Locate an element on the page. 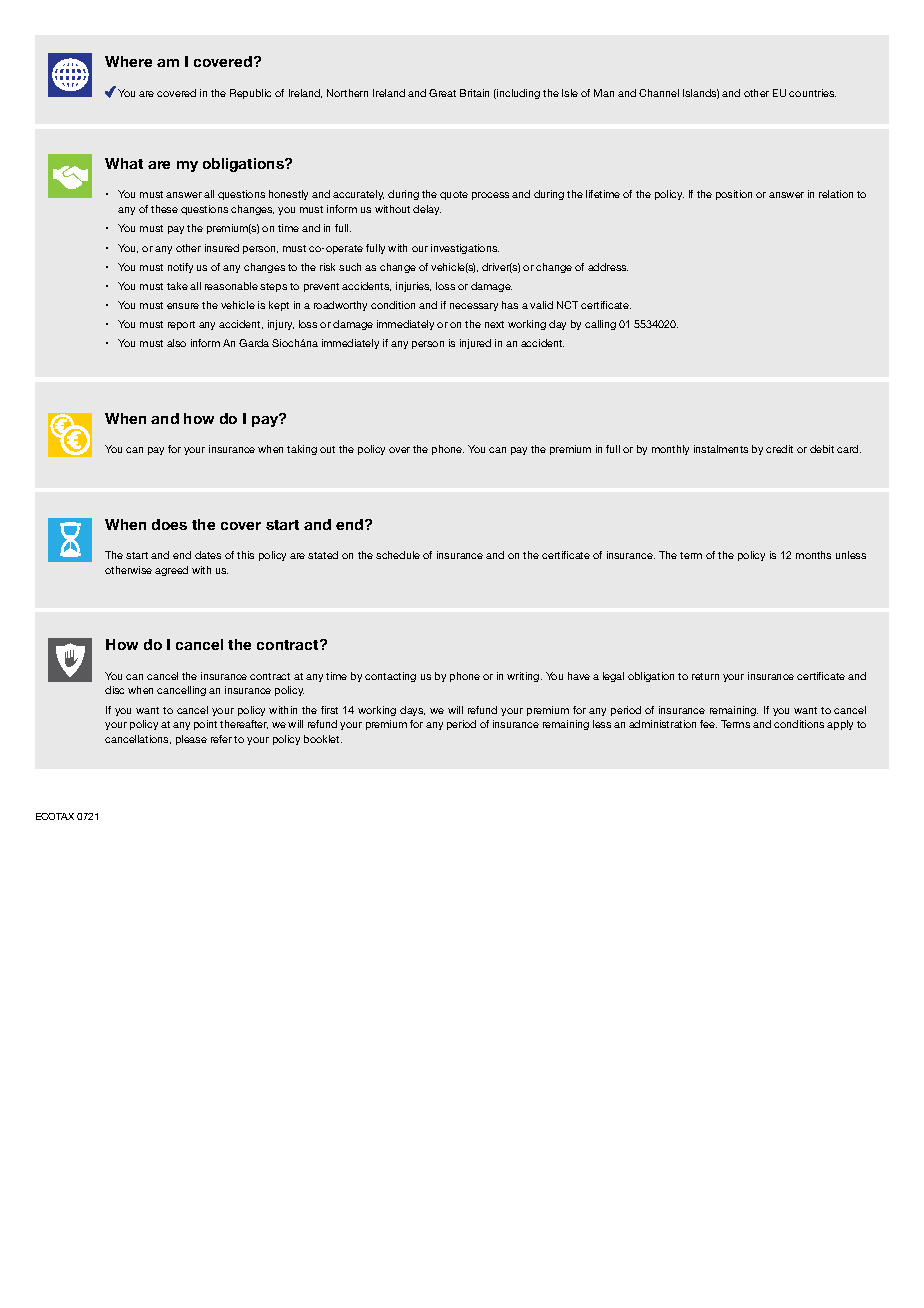 The width and height of the document is (924, 1308). Britain is located at coordinates (474, 93).
